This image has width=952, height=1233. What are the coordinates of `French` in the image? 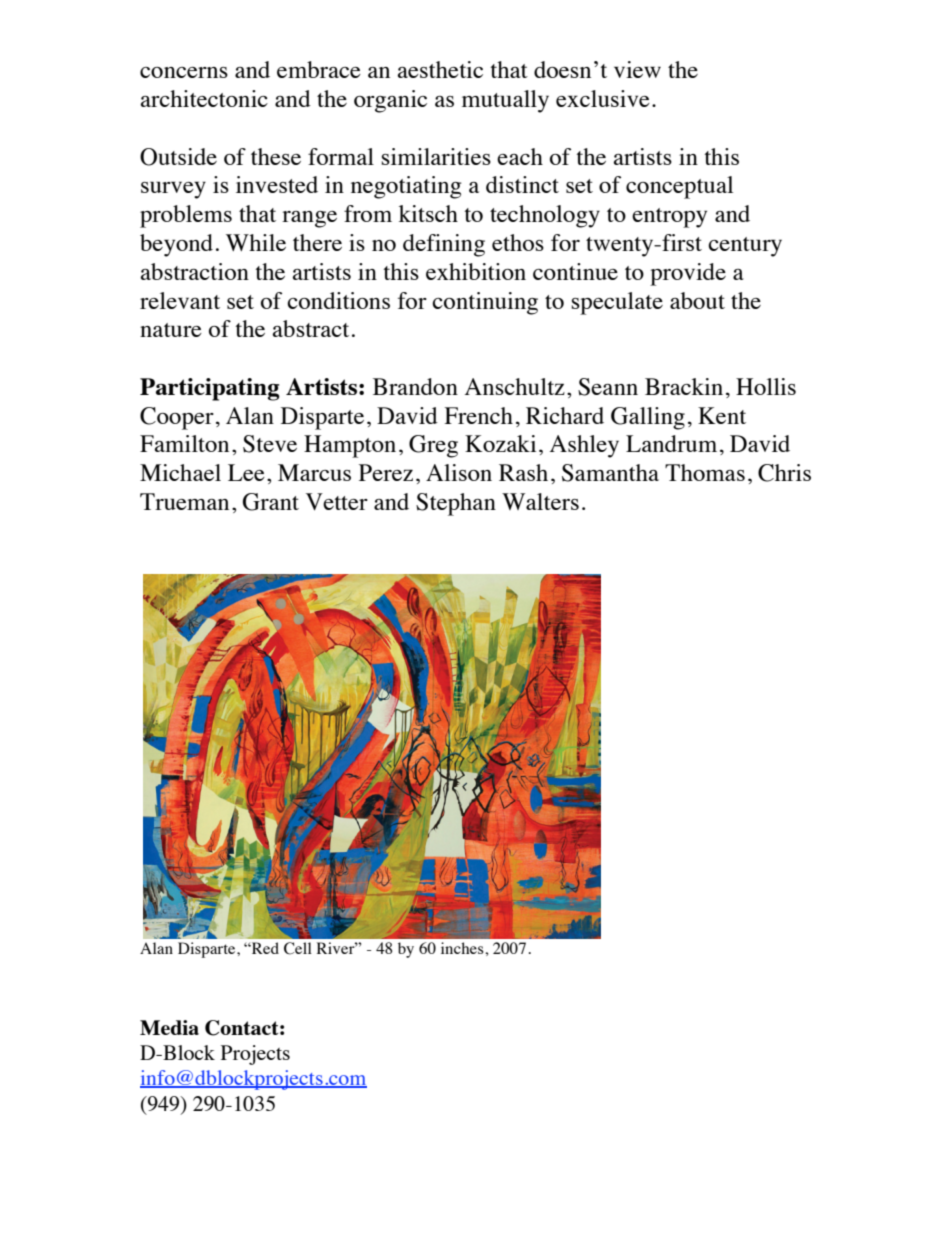 It's located at (478, 415).
